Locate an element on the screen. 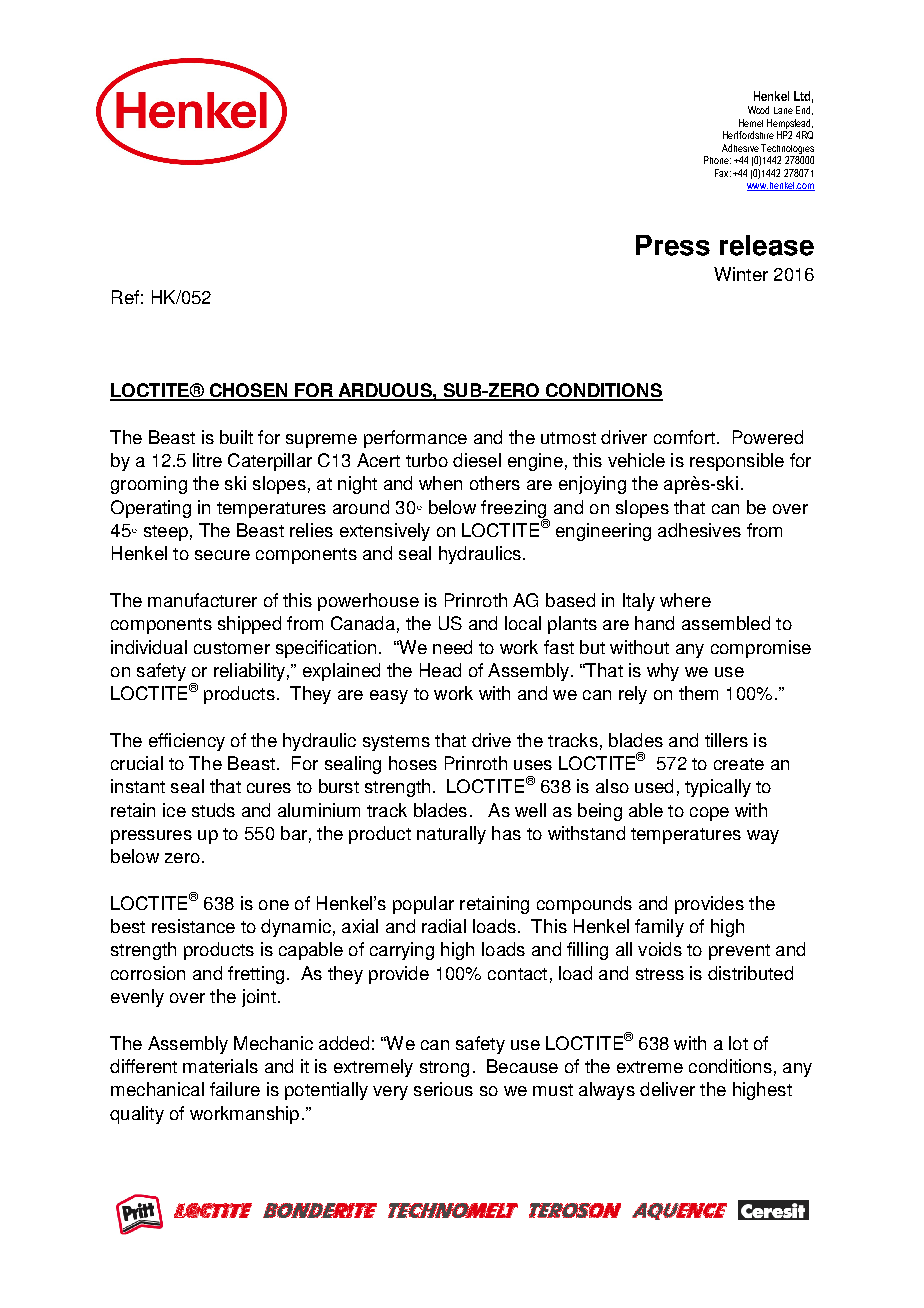 This screenshot has width=924, height=1308. Wood is located at coordinates (758, 110).
